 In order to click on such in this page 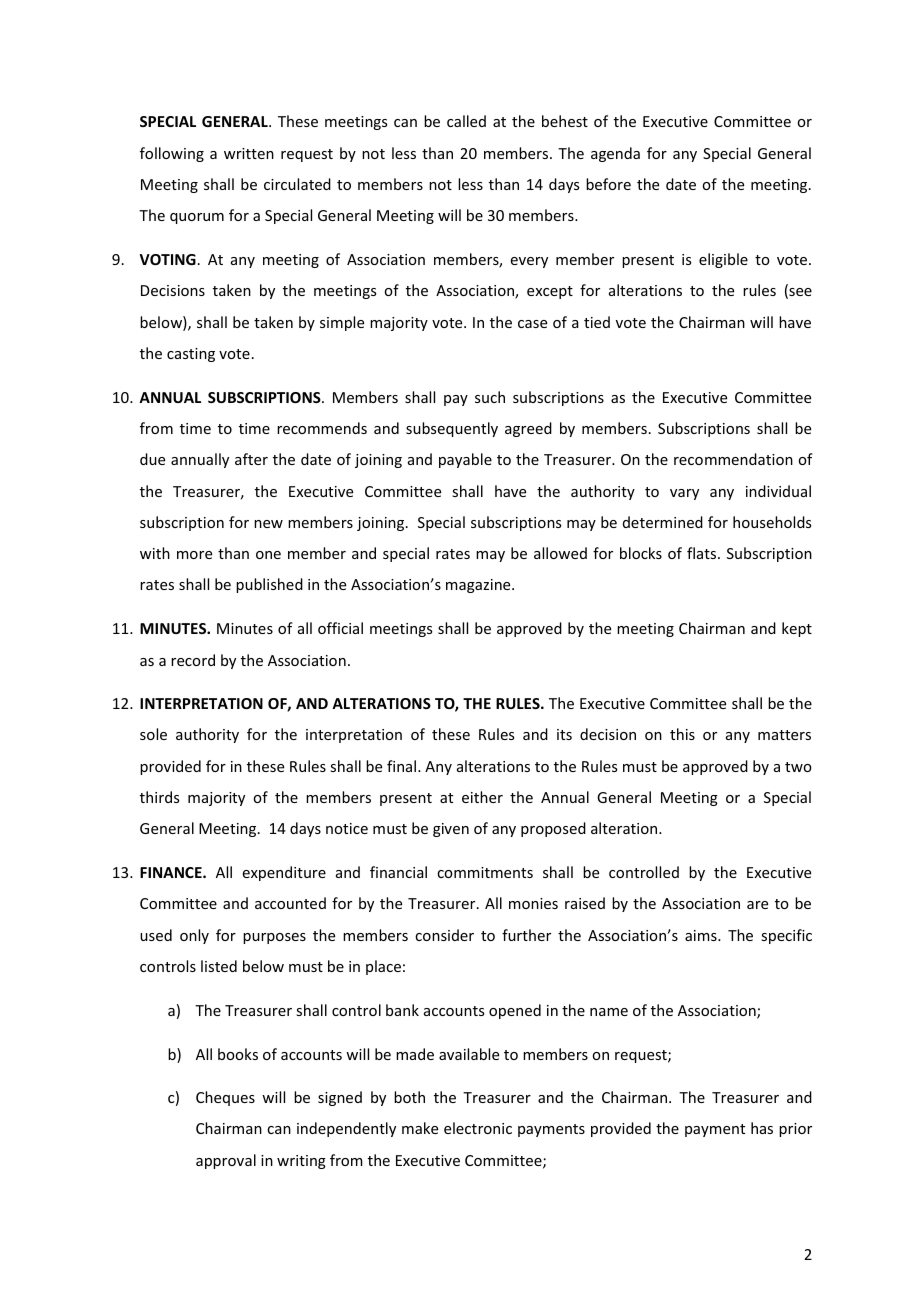, I will do `click(490, 397)`.
